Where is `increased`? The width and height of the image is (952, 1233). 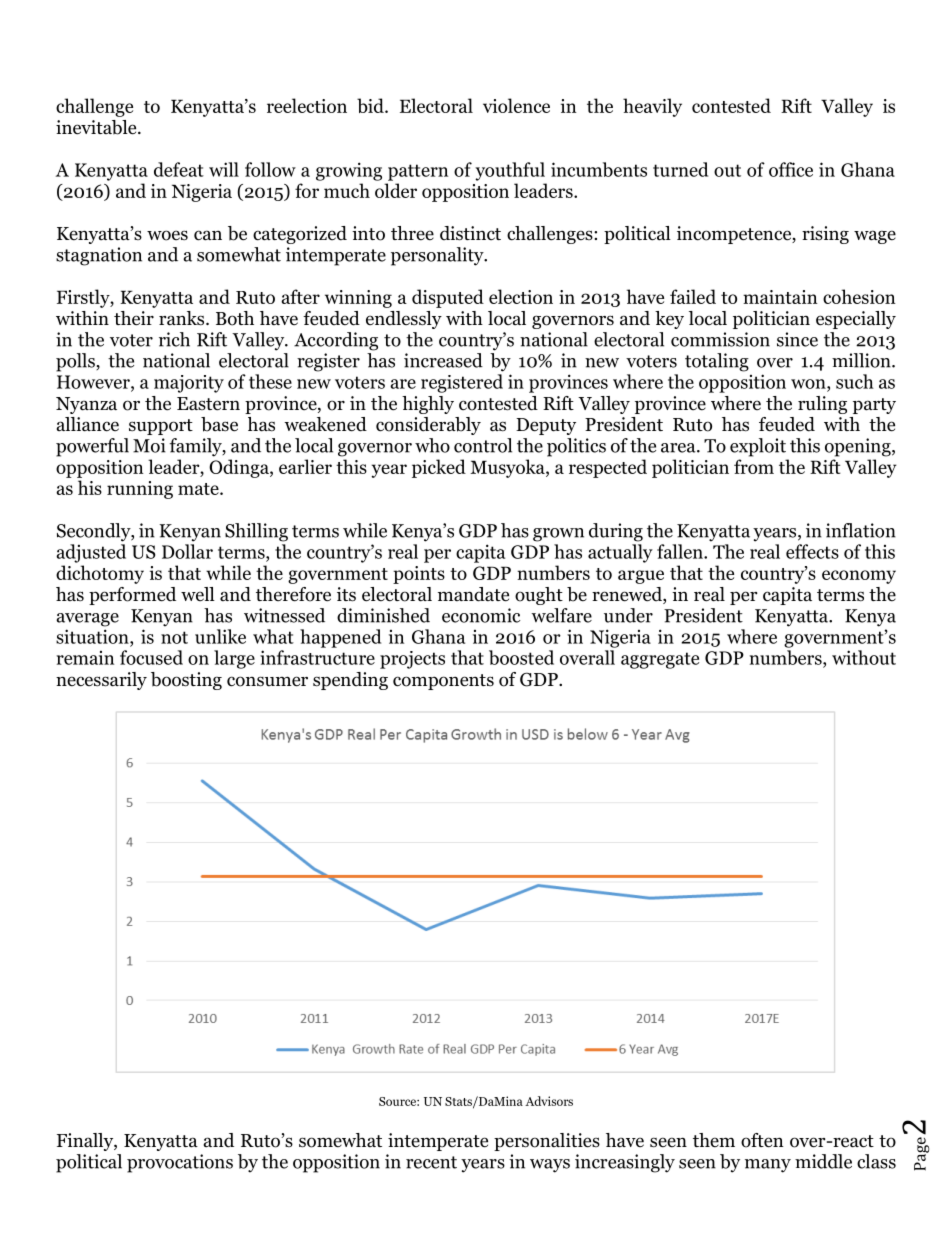
increased is located at coordinates (443, 360).
